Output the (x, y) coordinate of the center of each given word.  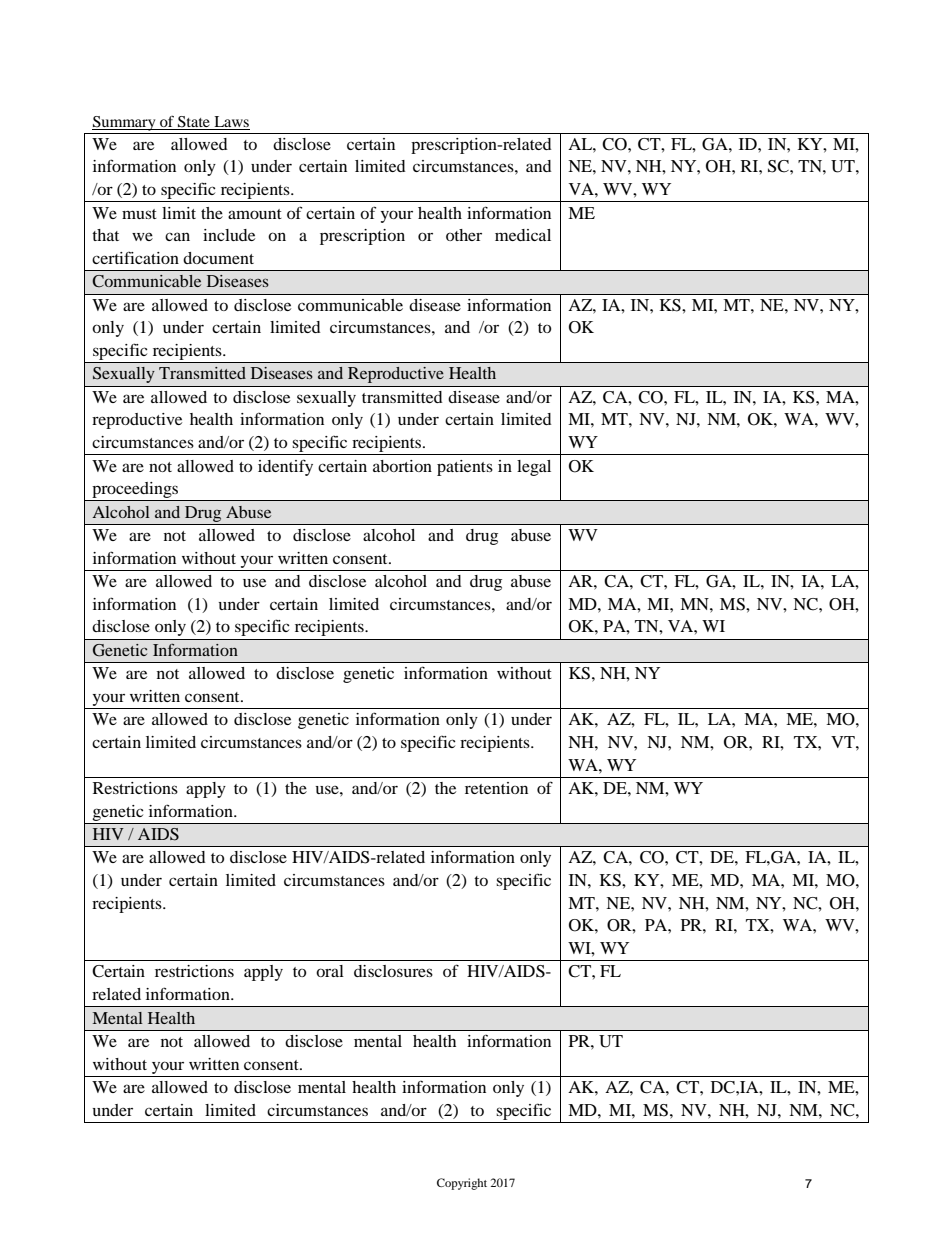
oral (330, 971)
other (464, 235)
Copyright (462, 1184)
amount (255, 214)
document (218, 258)
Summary (125, 123)
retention (496, 788)
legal (534, 468)
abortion (402, 466)
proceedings (135, 490)
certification (135, 257)
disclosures (393, 971)
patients (465, 468)
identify (285, 467)
